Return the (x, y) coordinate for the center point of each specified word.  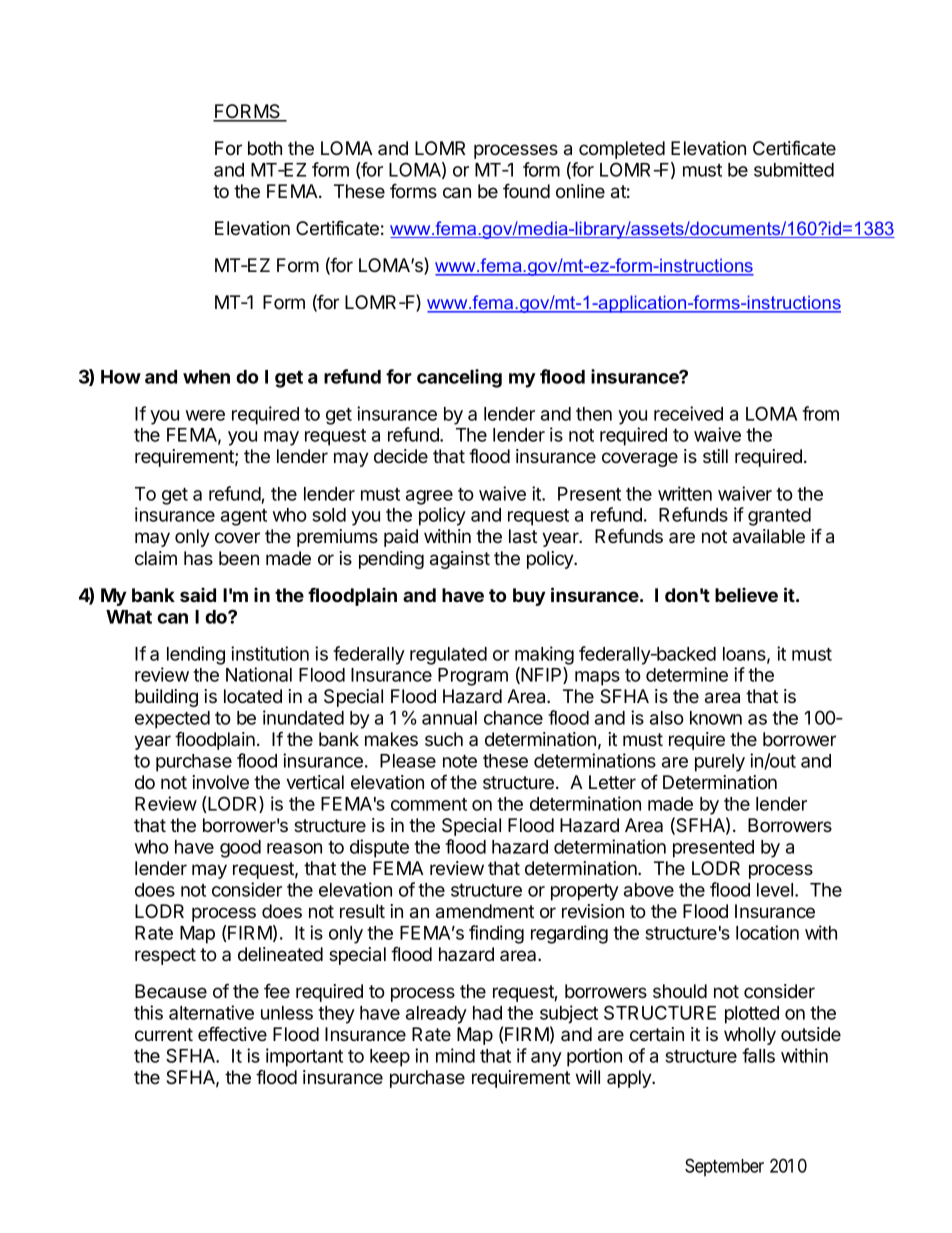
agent (244, 517)
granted (779, 517)
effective (232, 1034)
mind (455, 1055)
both (265, 148)
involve (220, 782)
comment (429, 804)
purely (720, 763)
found (526, 191)
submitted (794, 169)
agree (429, 497)
